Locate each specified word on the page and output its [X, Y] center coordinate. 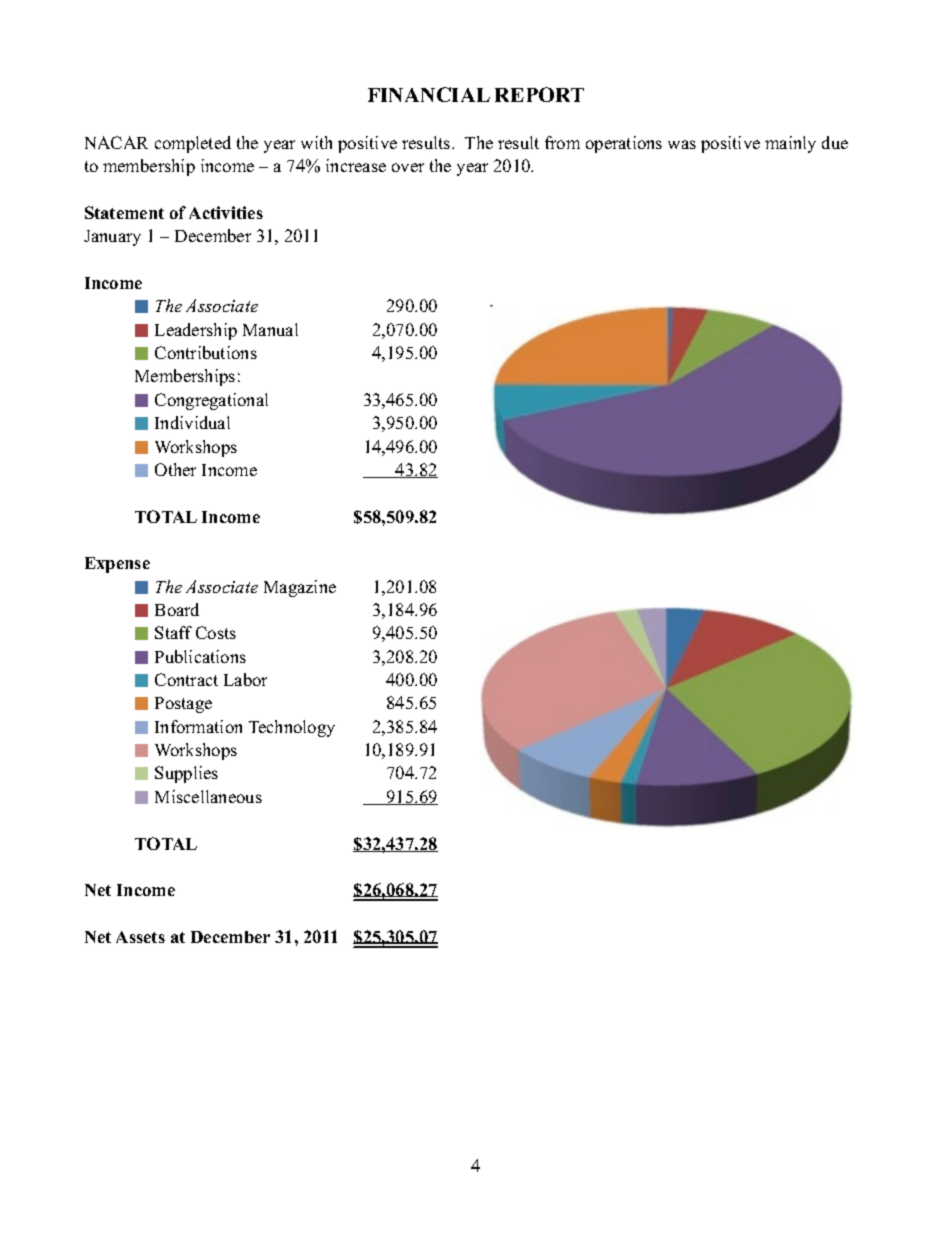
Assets [140, 937]
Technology [292, 728]
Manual [270, 329]
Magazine [300, 588]
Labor [245, 679]
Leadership [196, 331]
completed [193, 144]
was [682, 144]
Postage [183, 705]
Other [175, 469]
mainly [790, 144]
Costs [216, 632]
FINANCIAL [429, 94]
